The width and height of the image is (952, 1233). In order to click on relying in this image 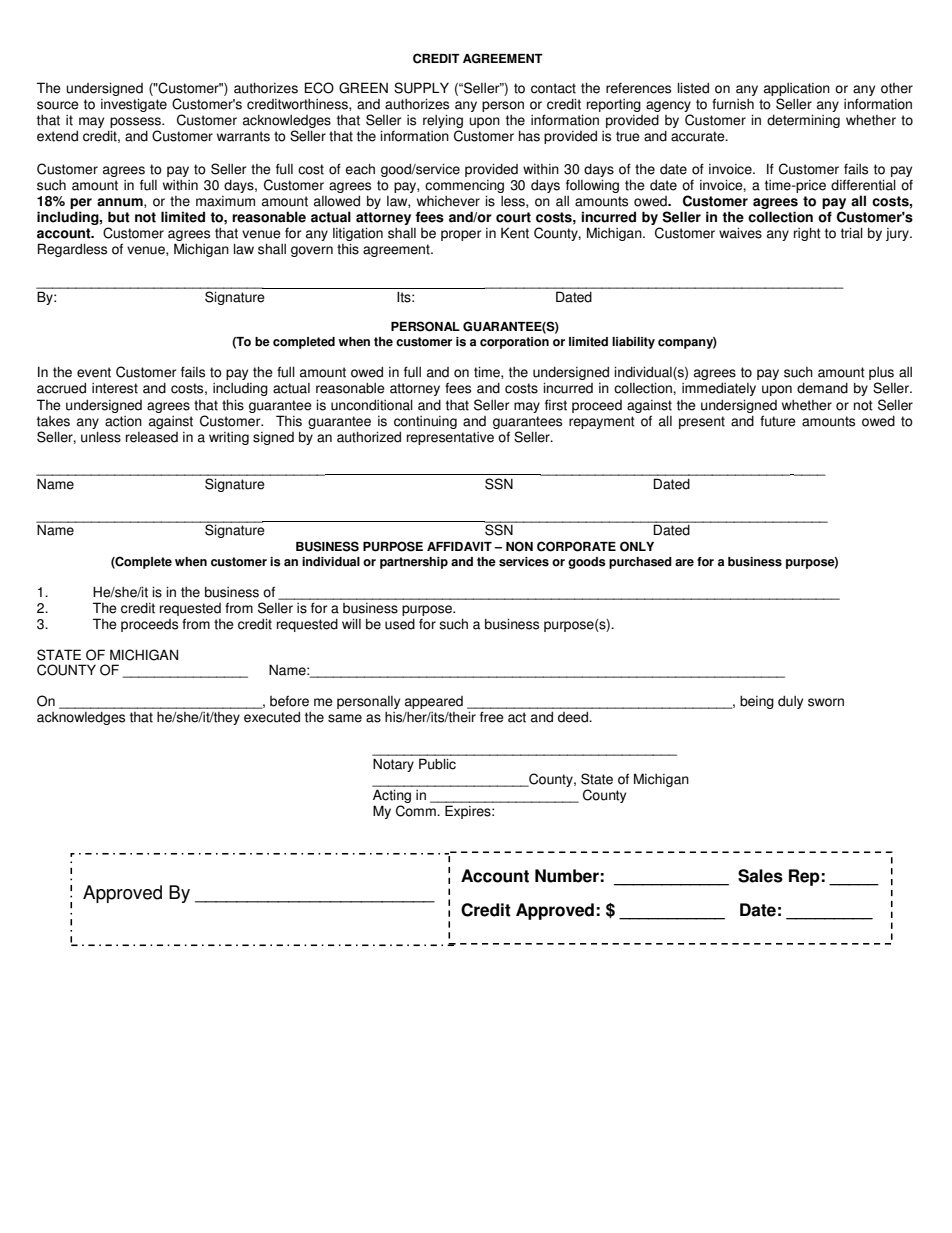, I will do `click(443, 122)`.
